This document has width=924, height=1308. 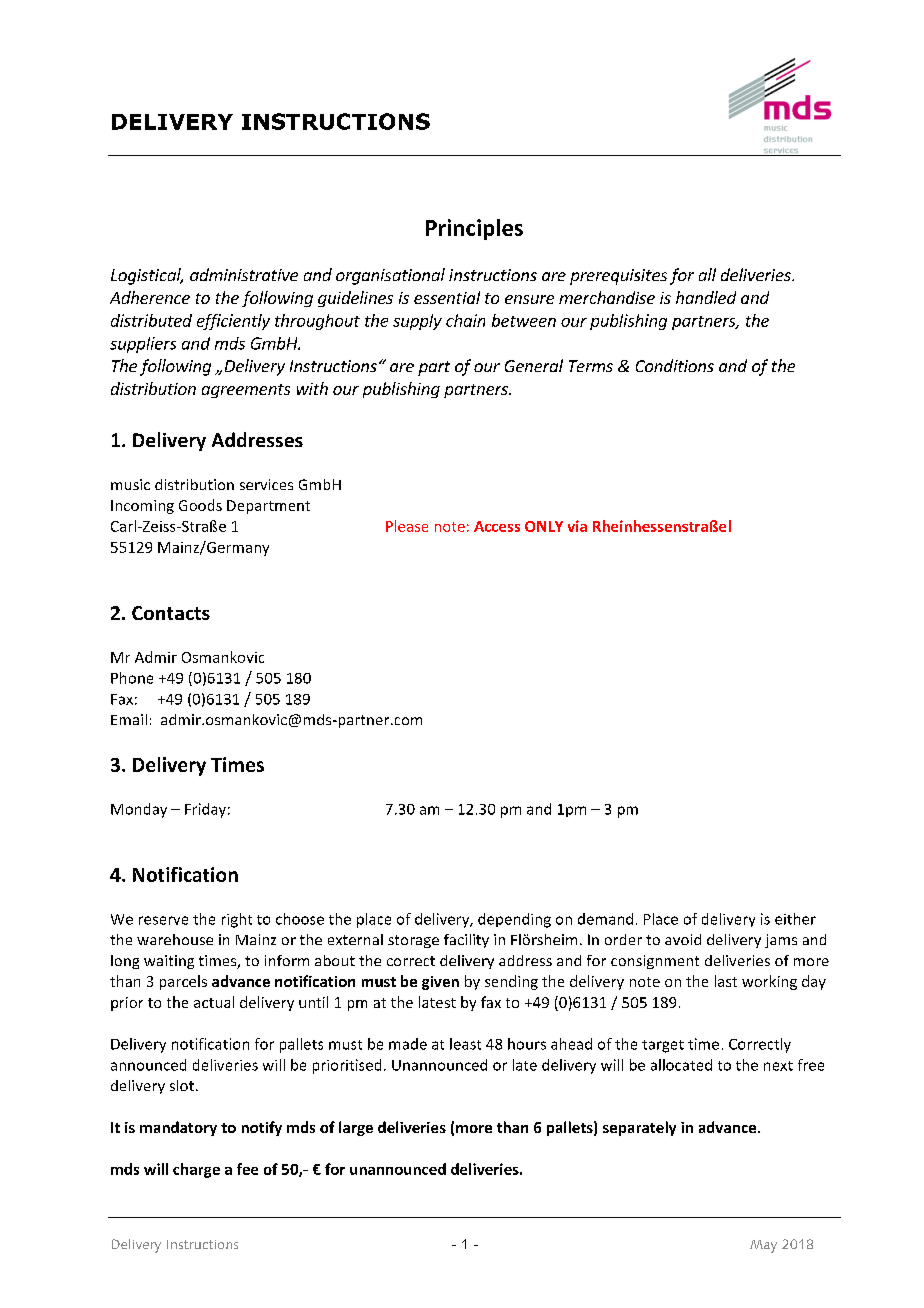 I want to click on handled, so click(x=706, y=297).
